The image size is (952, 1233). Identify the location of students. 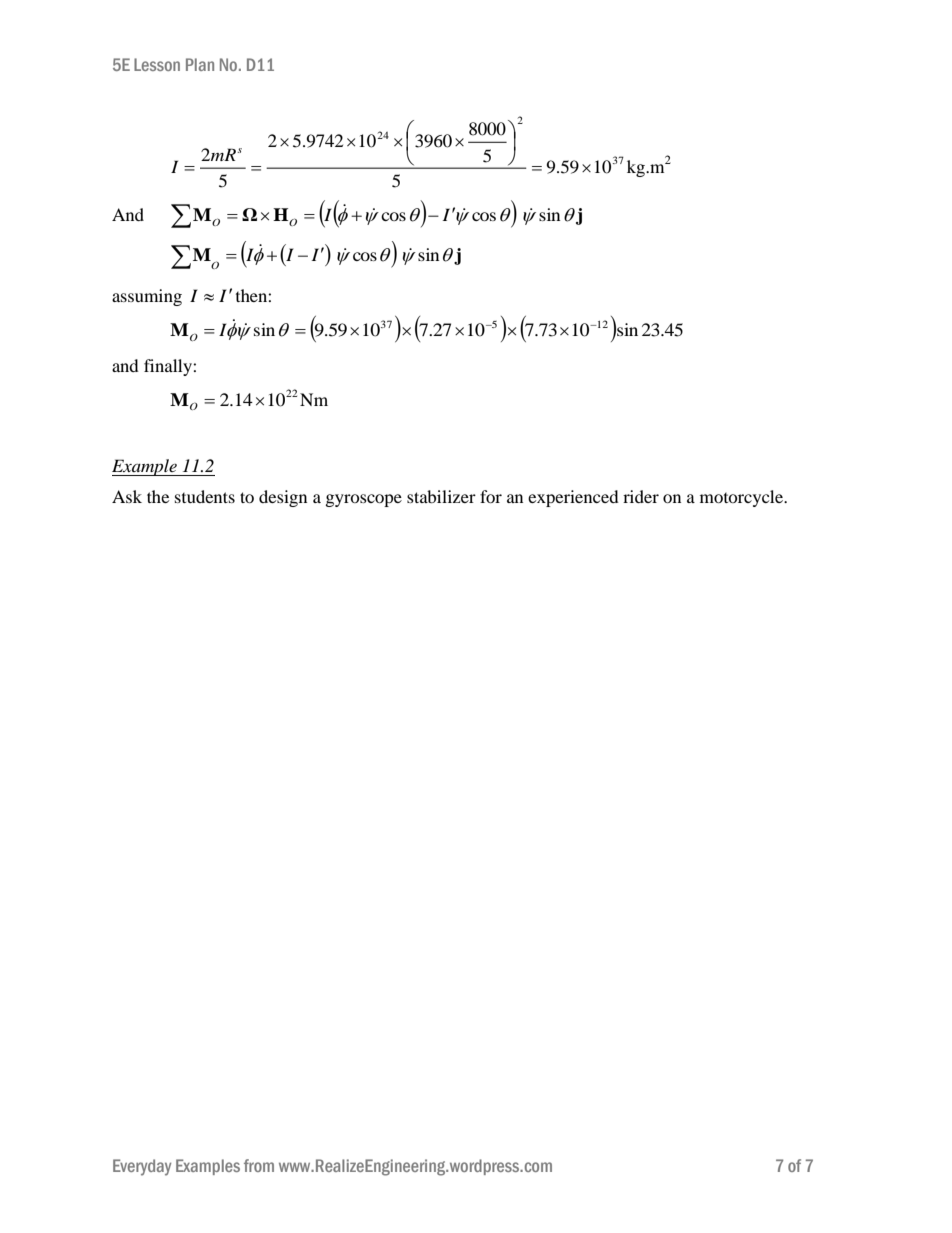
(205, 496).
